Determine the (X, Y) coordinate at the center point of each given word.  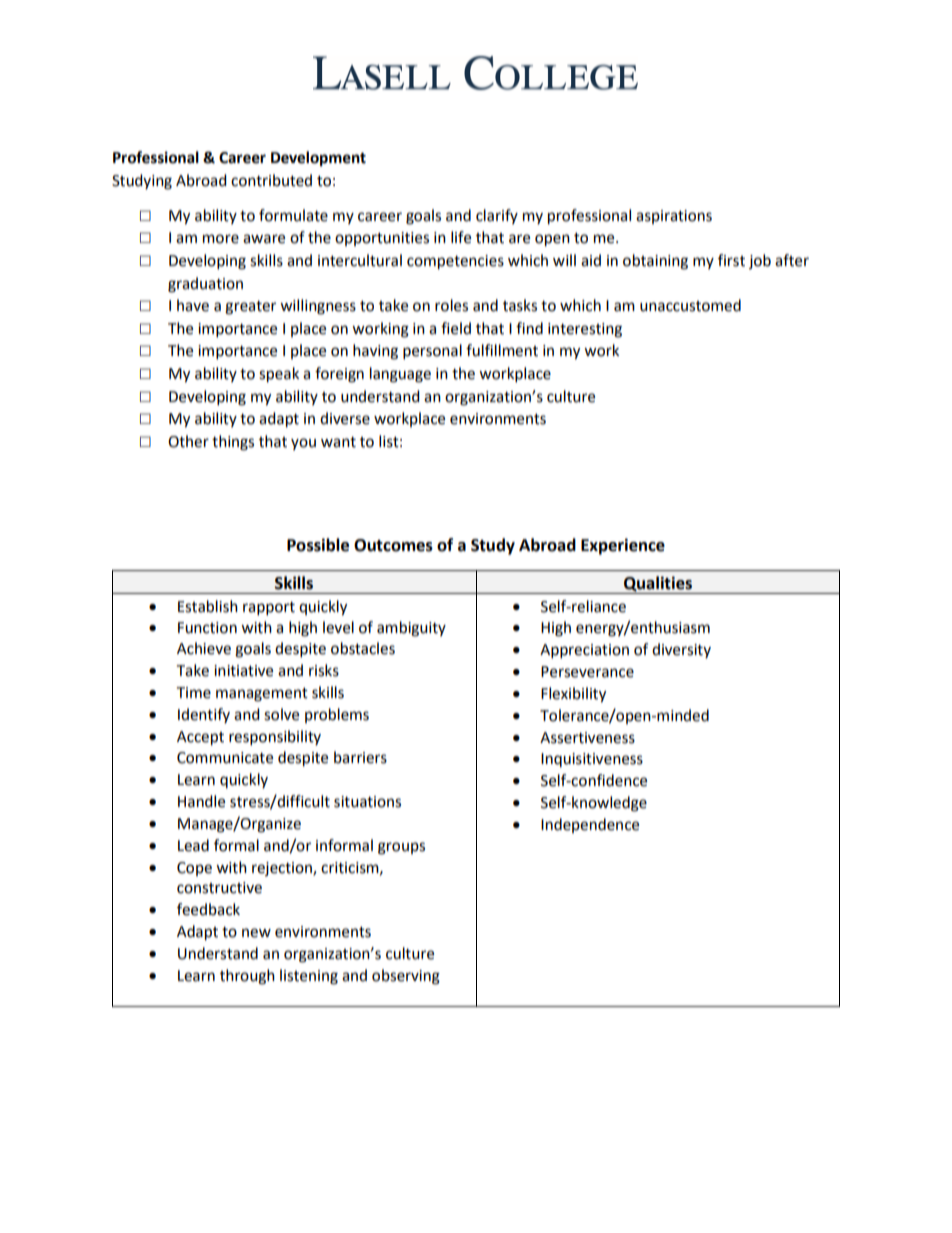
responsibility (275, 738)
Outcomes (393, 545)
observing (406, 977)
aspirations (674, 217)
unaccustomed (690, 305)
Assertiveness (587, 738)
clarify (497, 216)
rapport (269, 609)
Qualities (658, 584)
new (256, 933)
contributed (271, 180)
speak (279, 375)
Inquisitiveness (592, 760)
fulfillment (502, 350)
